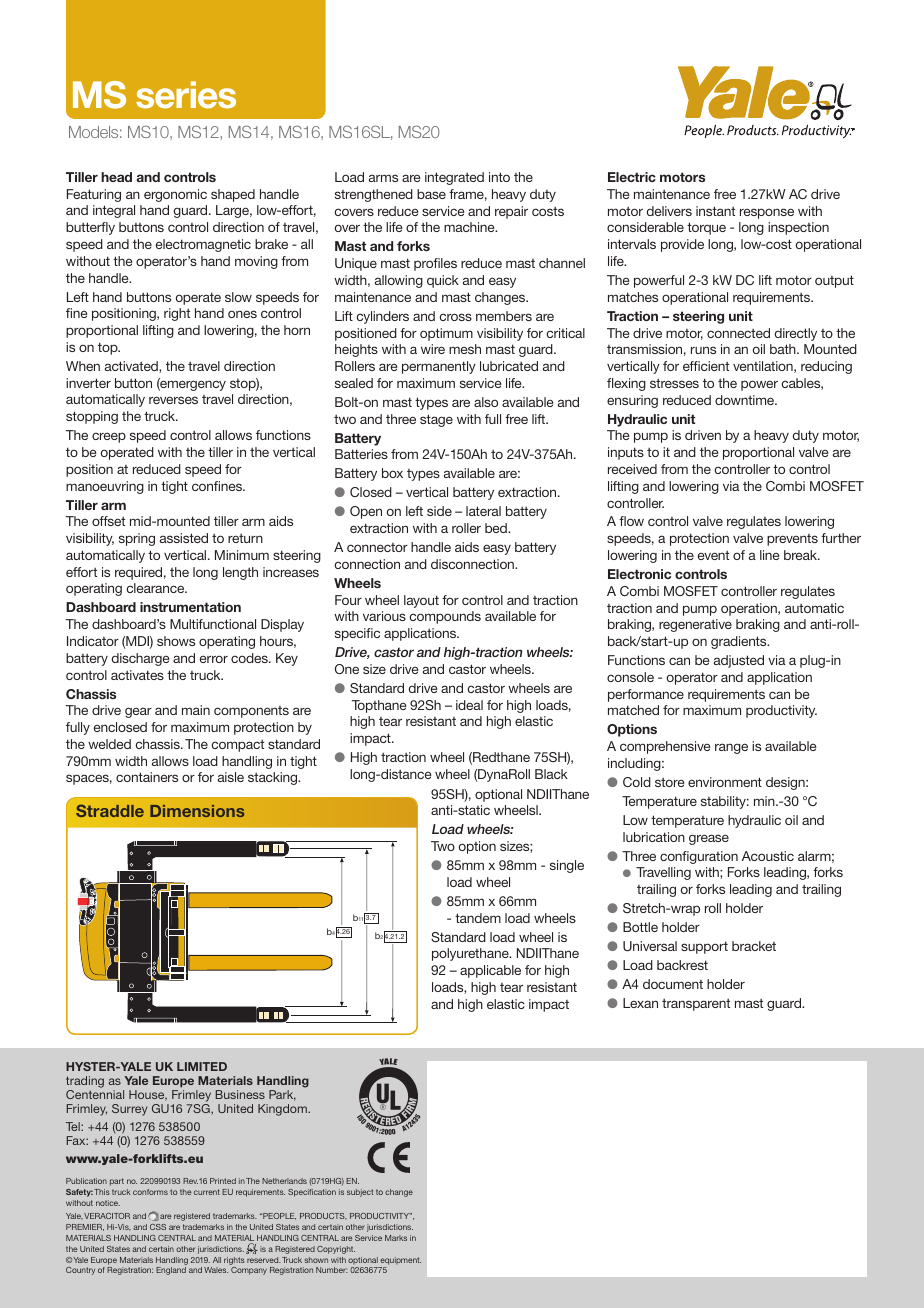 The image size is (924, 1308). What do you see at coordinates (454, 178) in the screenshot?
I see `integrated` at bounding box center [454, 178].
